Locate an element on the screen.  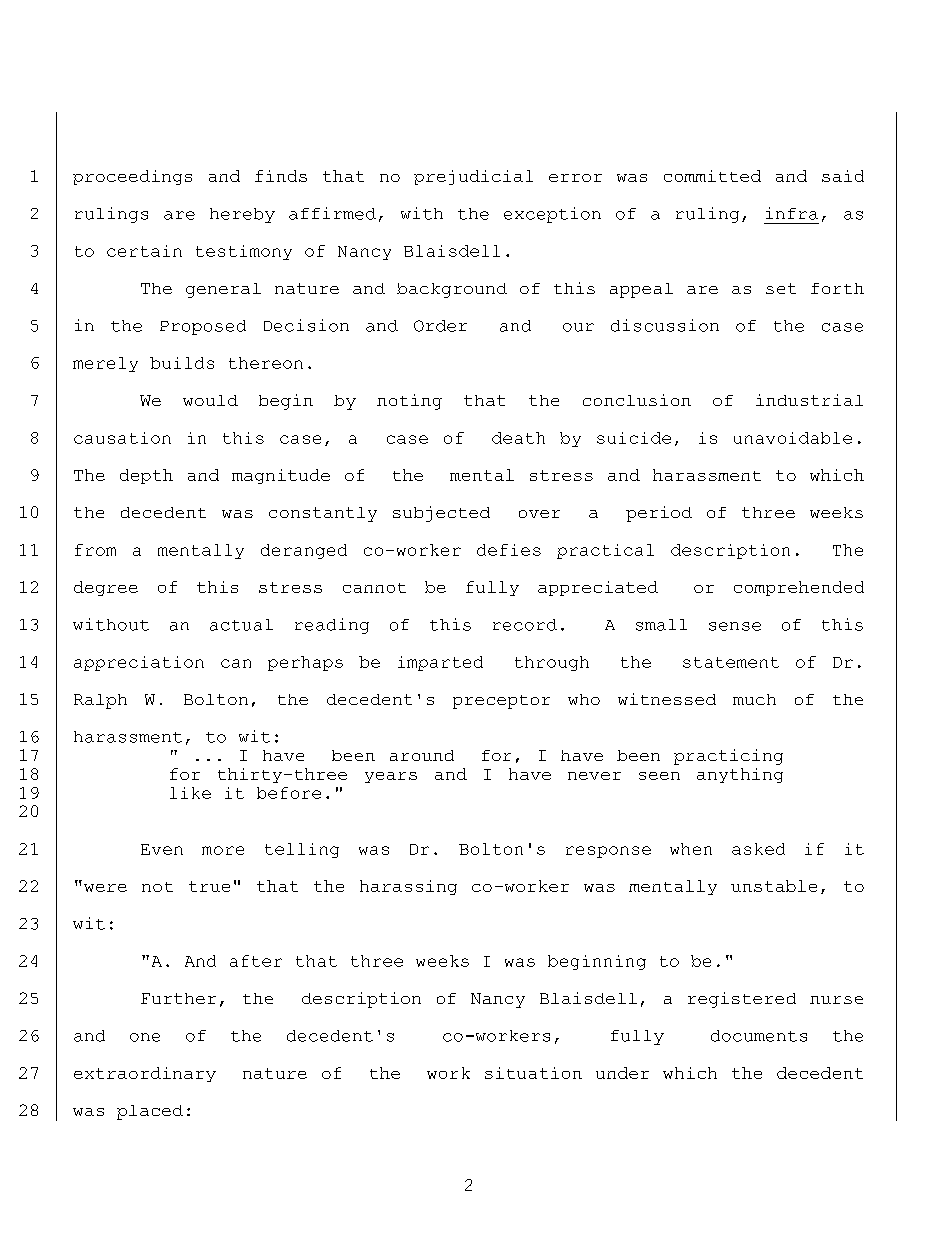
anything is located at coordinates (740, 775).
